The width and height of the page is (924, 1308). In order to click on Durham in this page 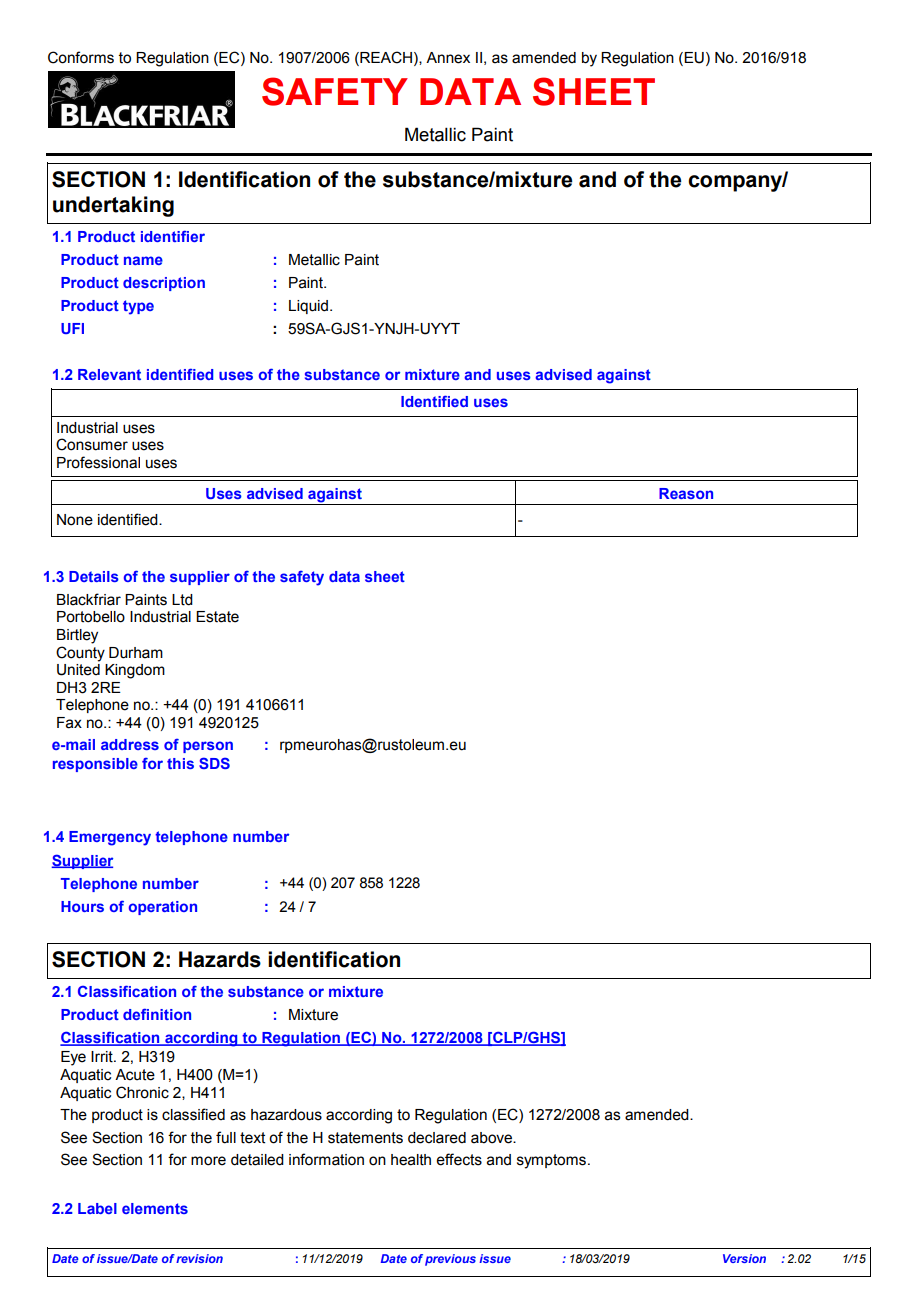, I will do `click(136, 653)`.
